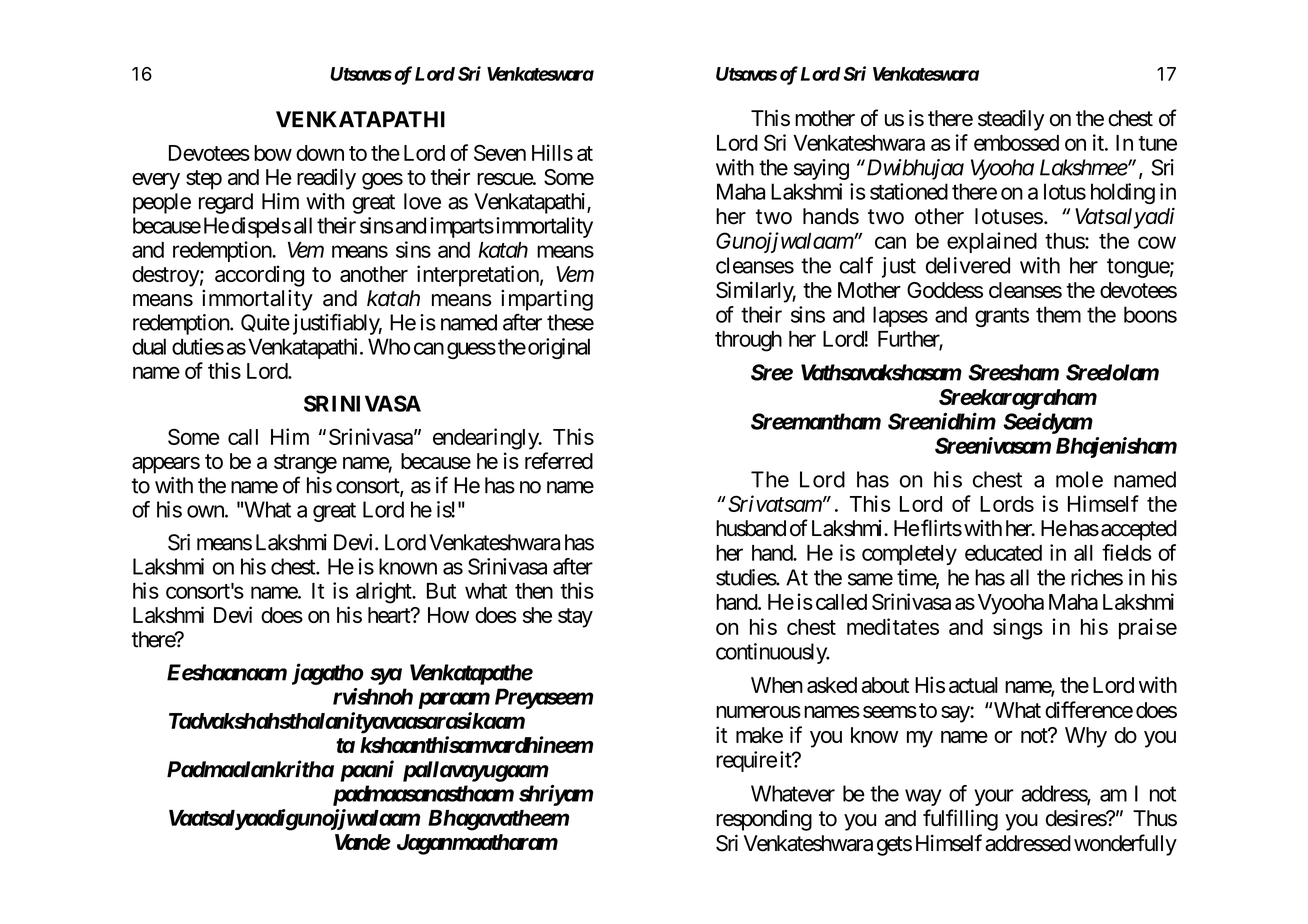 The image size is (1308, 924). Describe the element at coordinates (390, 615) in the screenshot. I see `heart` at that location.
